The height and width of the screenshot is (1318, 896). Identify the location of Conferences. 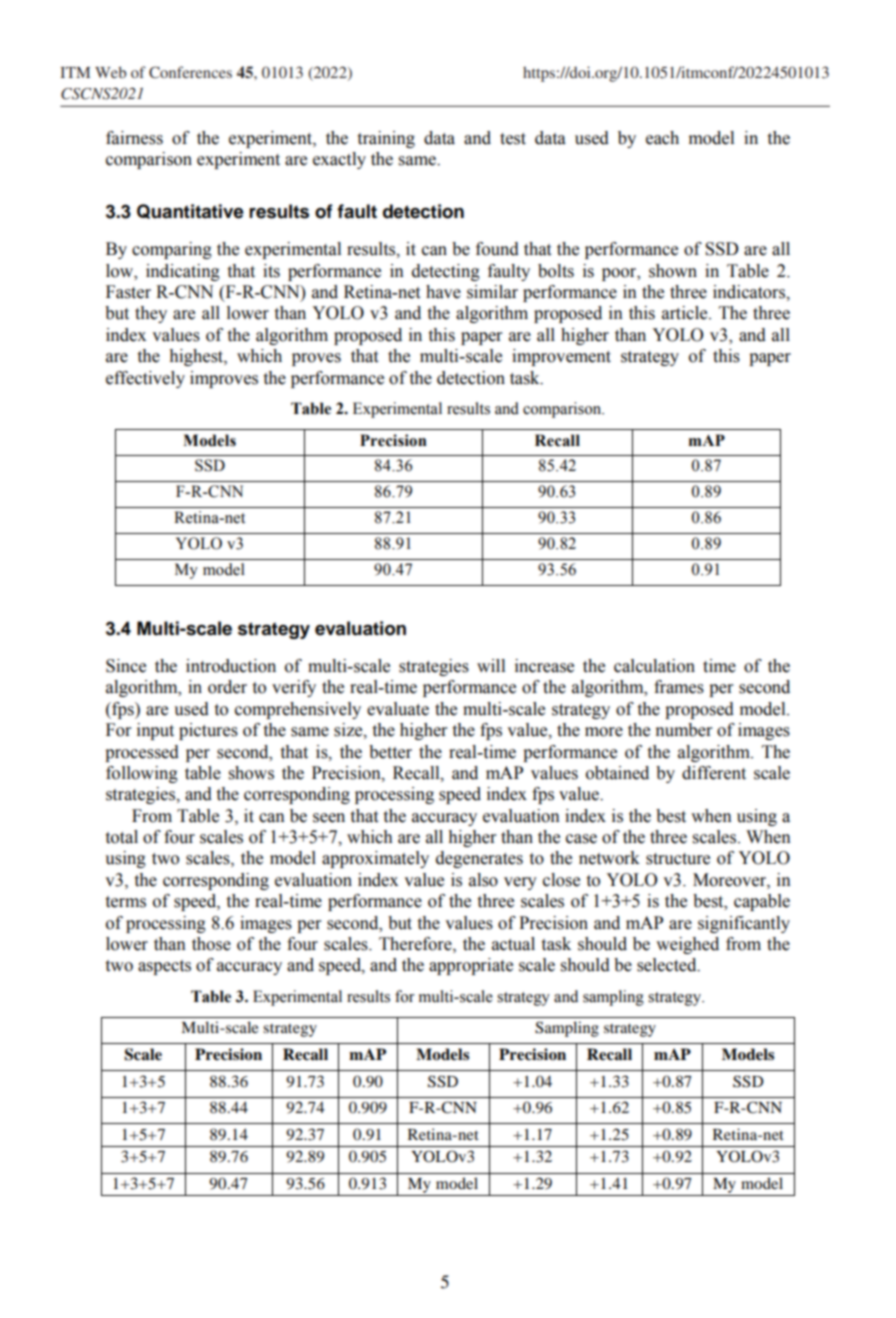
(190, 72).
